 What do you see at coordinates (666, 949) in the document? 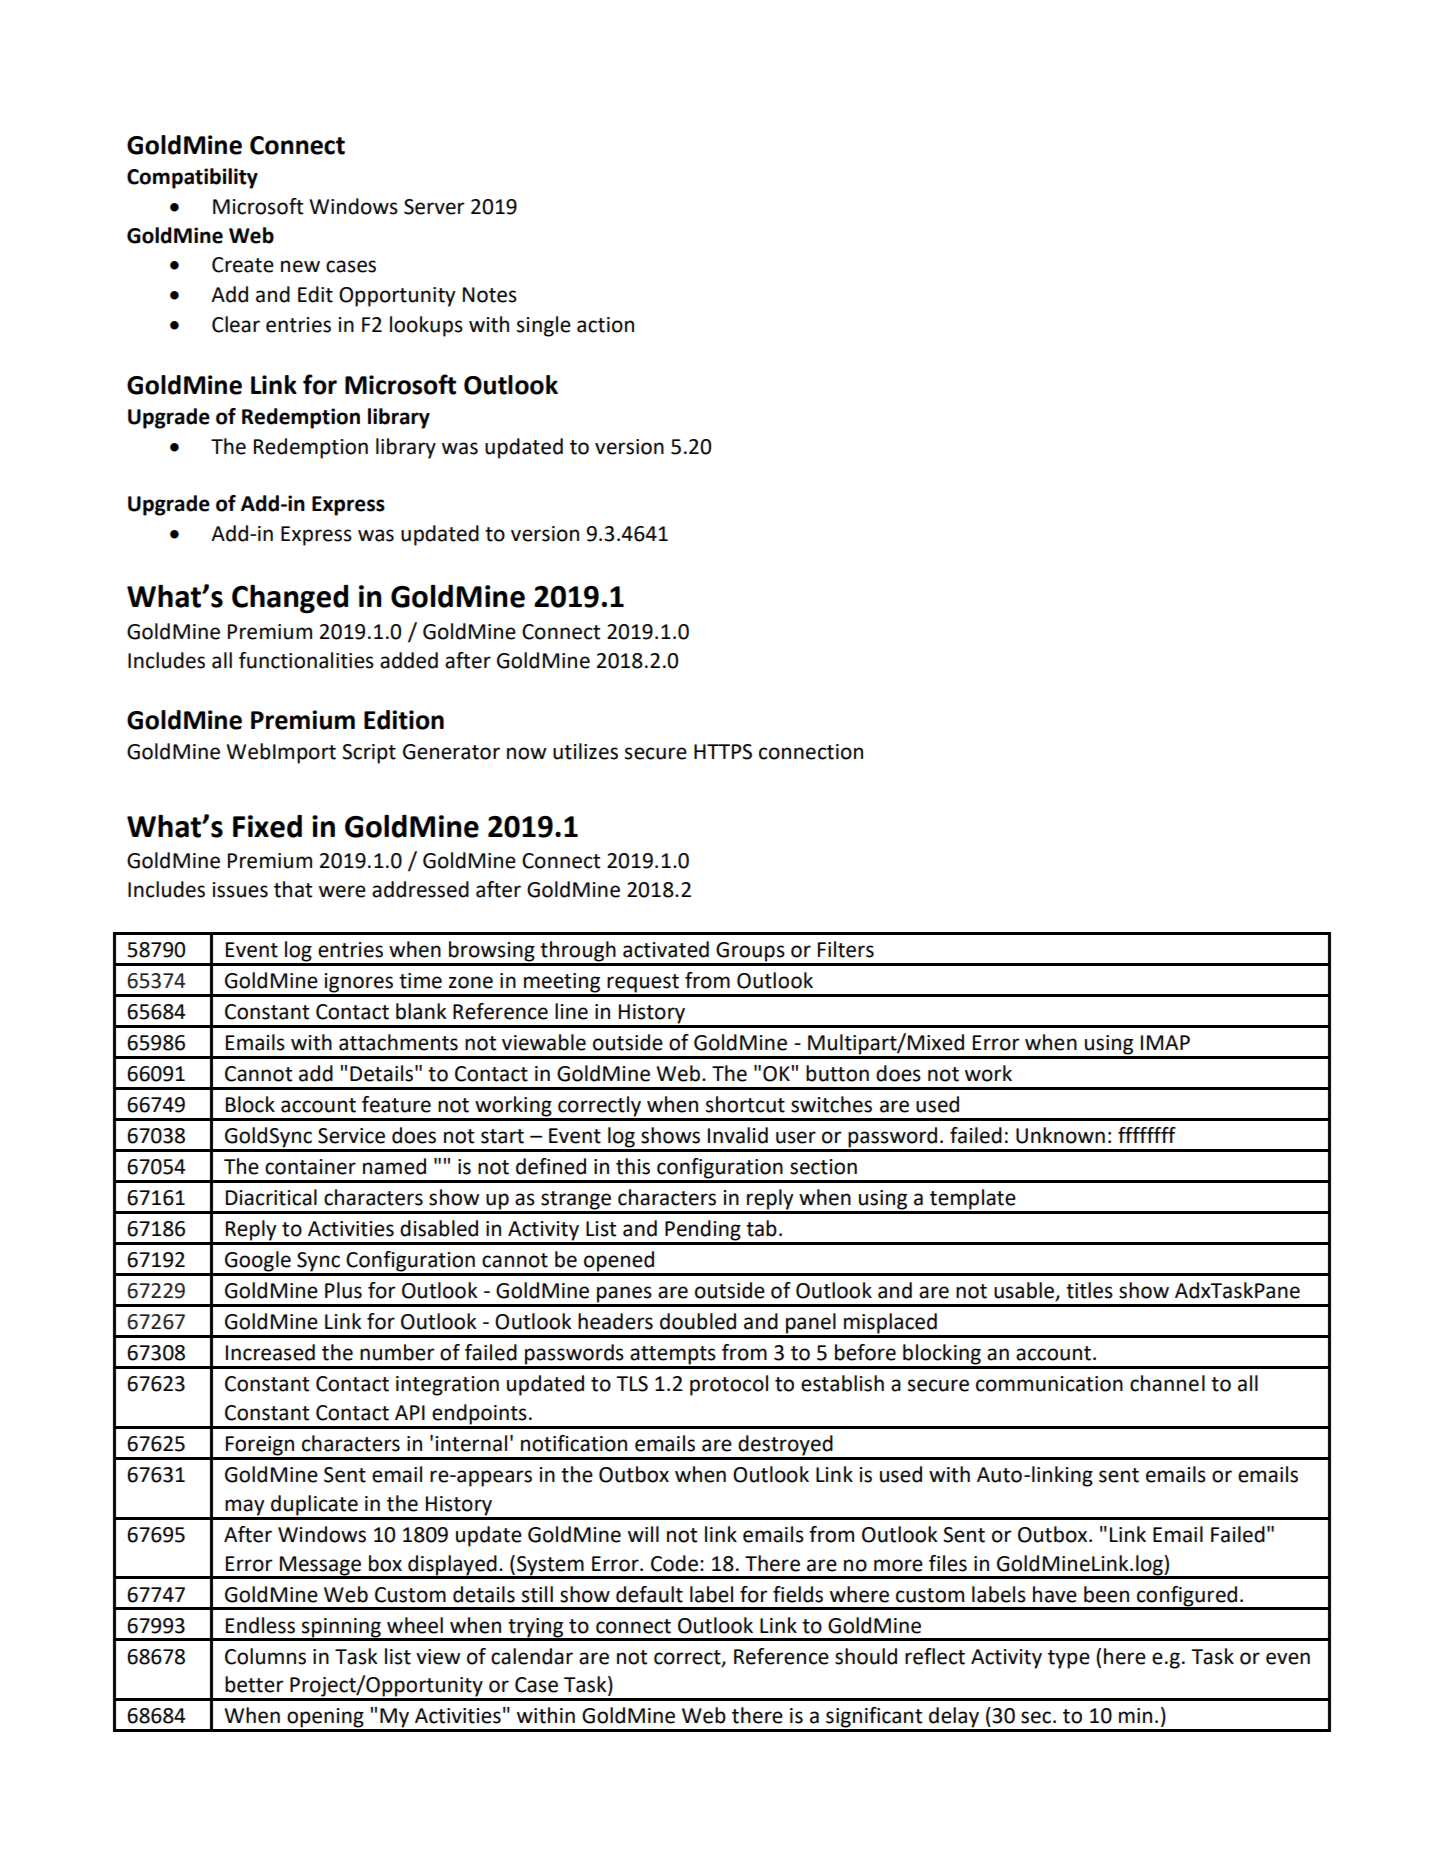
I see `activated` at bounding box center [666, 949].
